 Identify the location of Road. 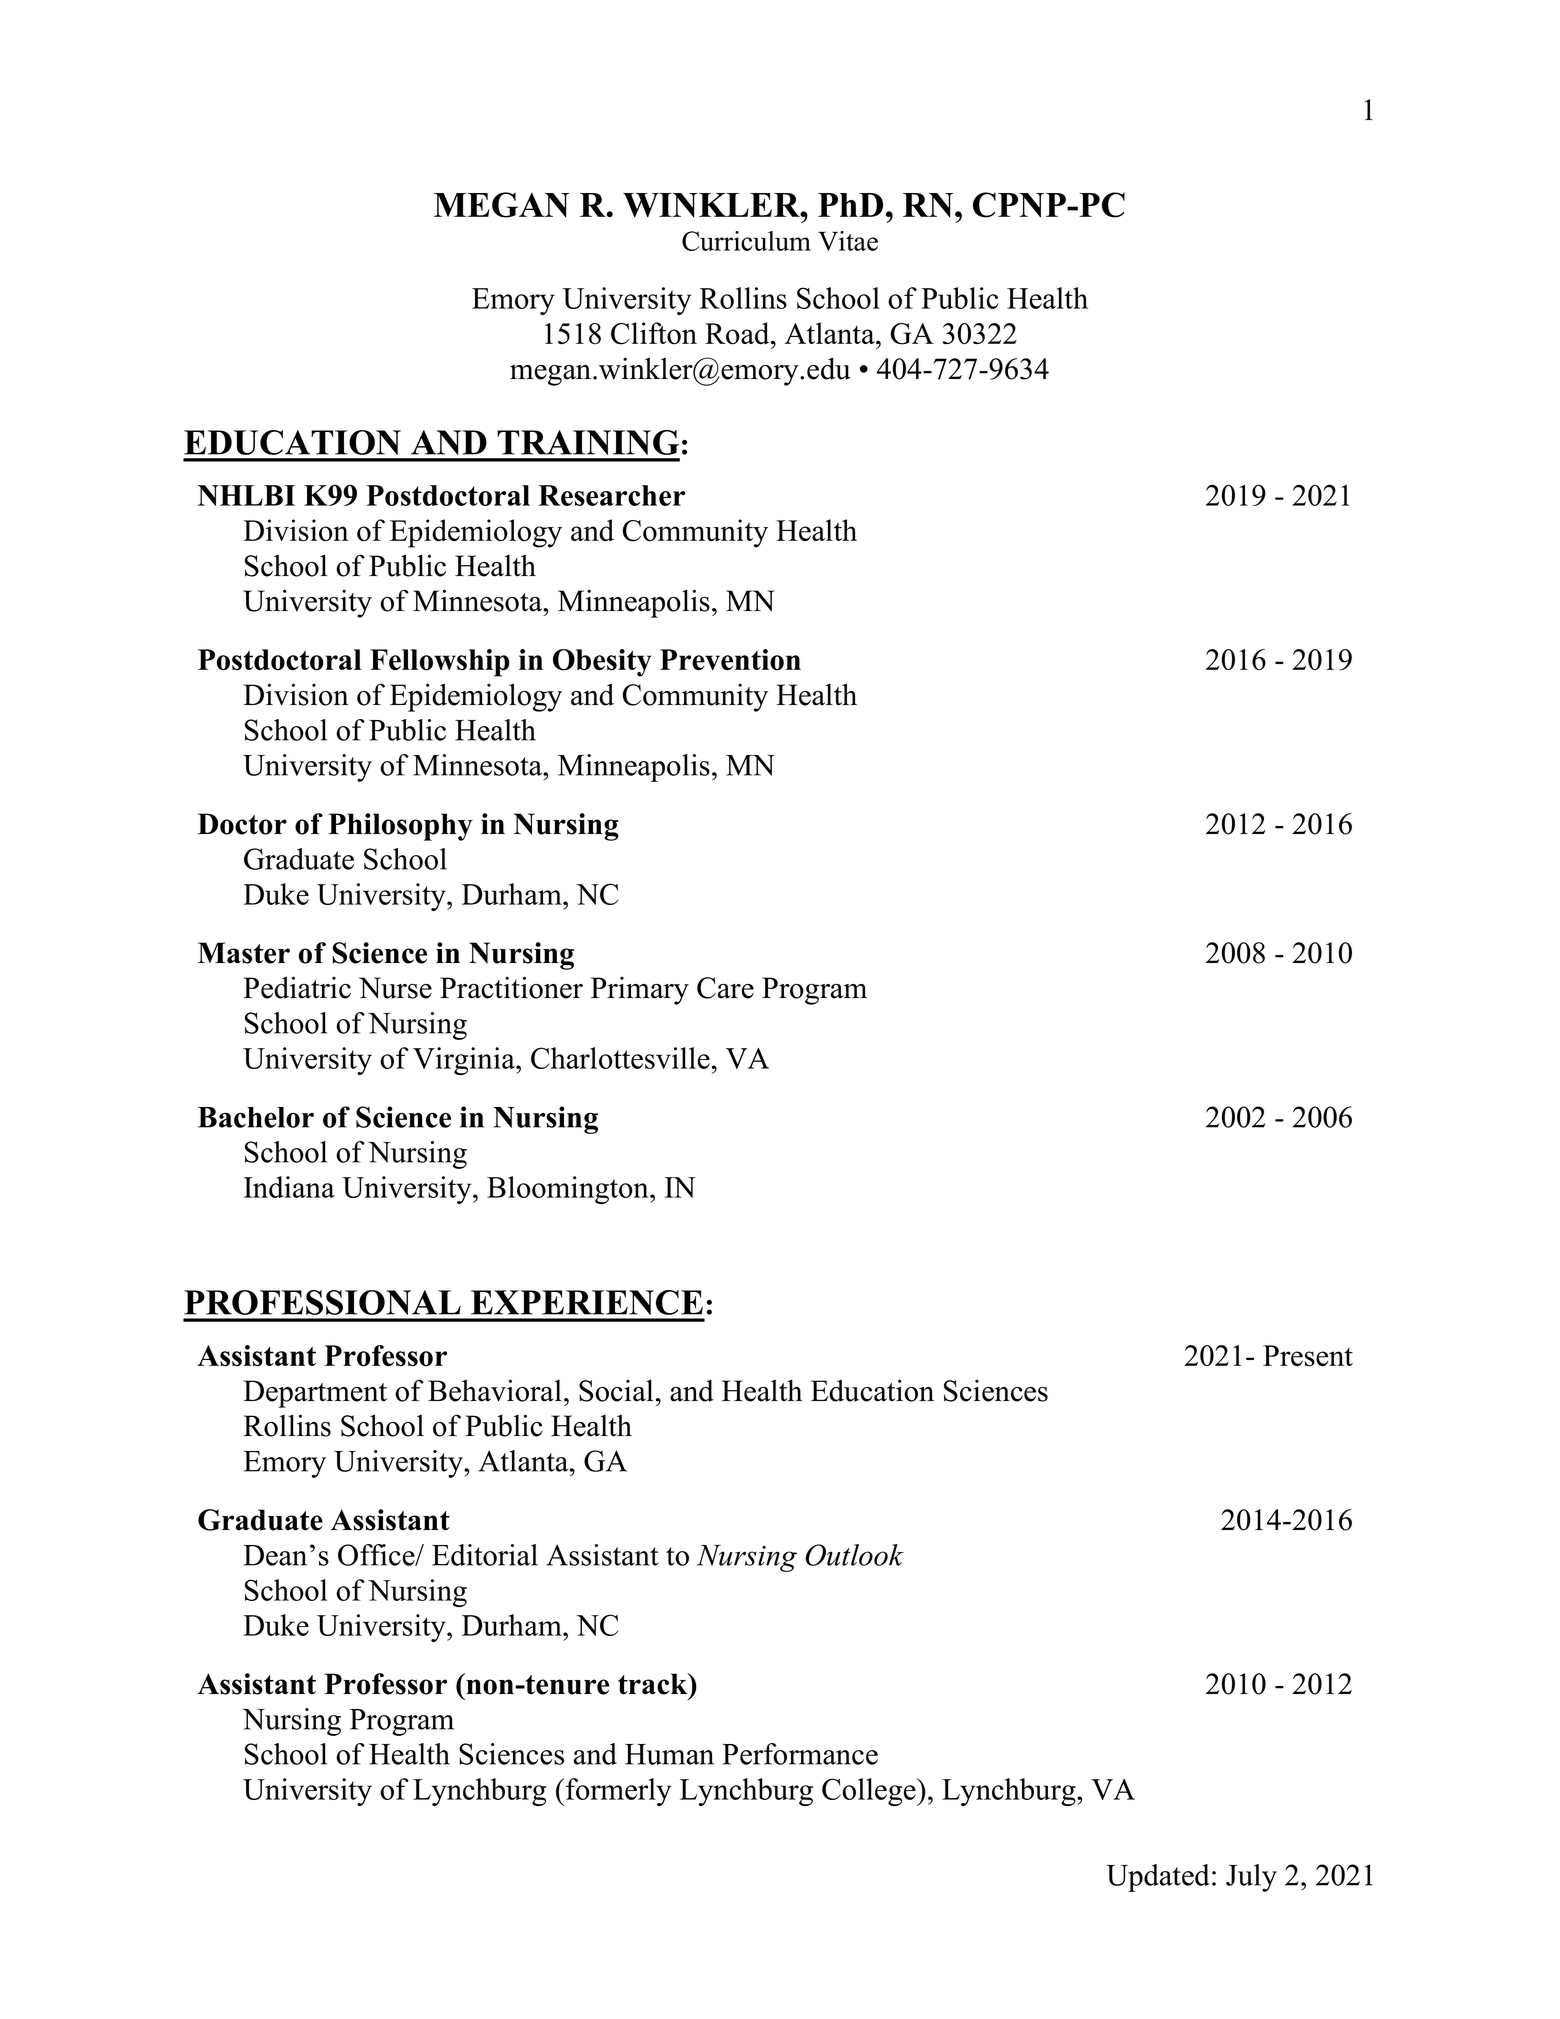
(738, 333).
